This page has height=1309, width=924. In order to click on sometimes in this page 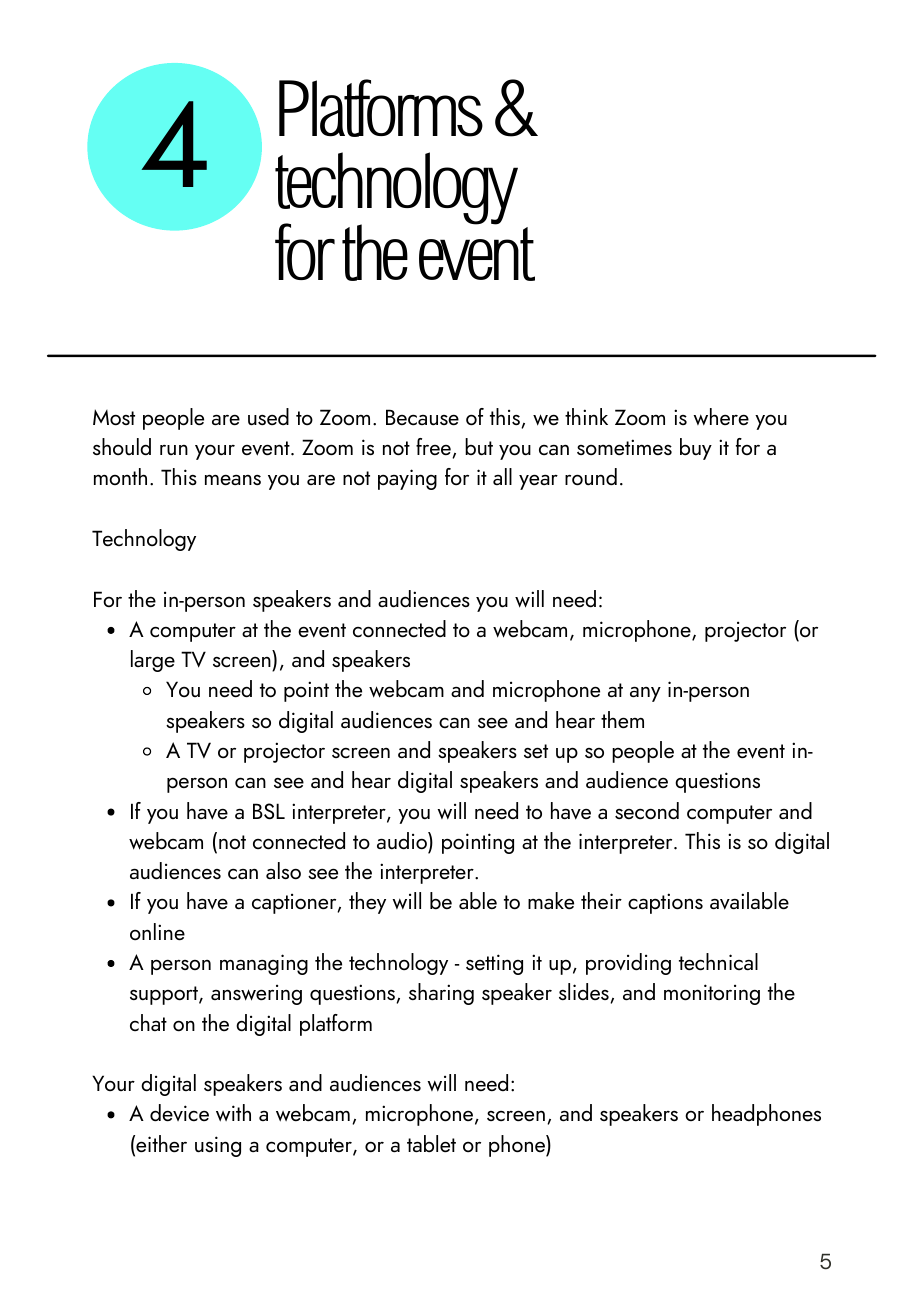, I will do `click(624, 447)`.
